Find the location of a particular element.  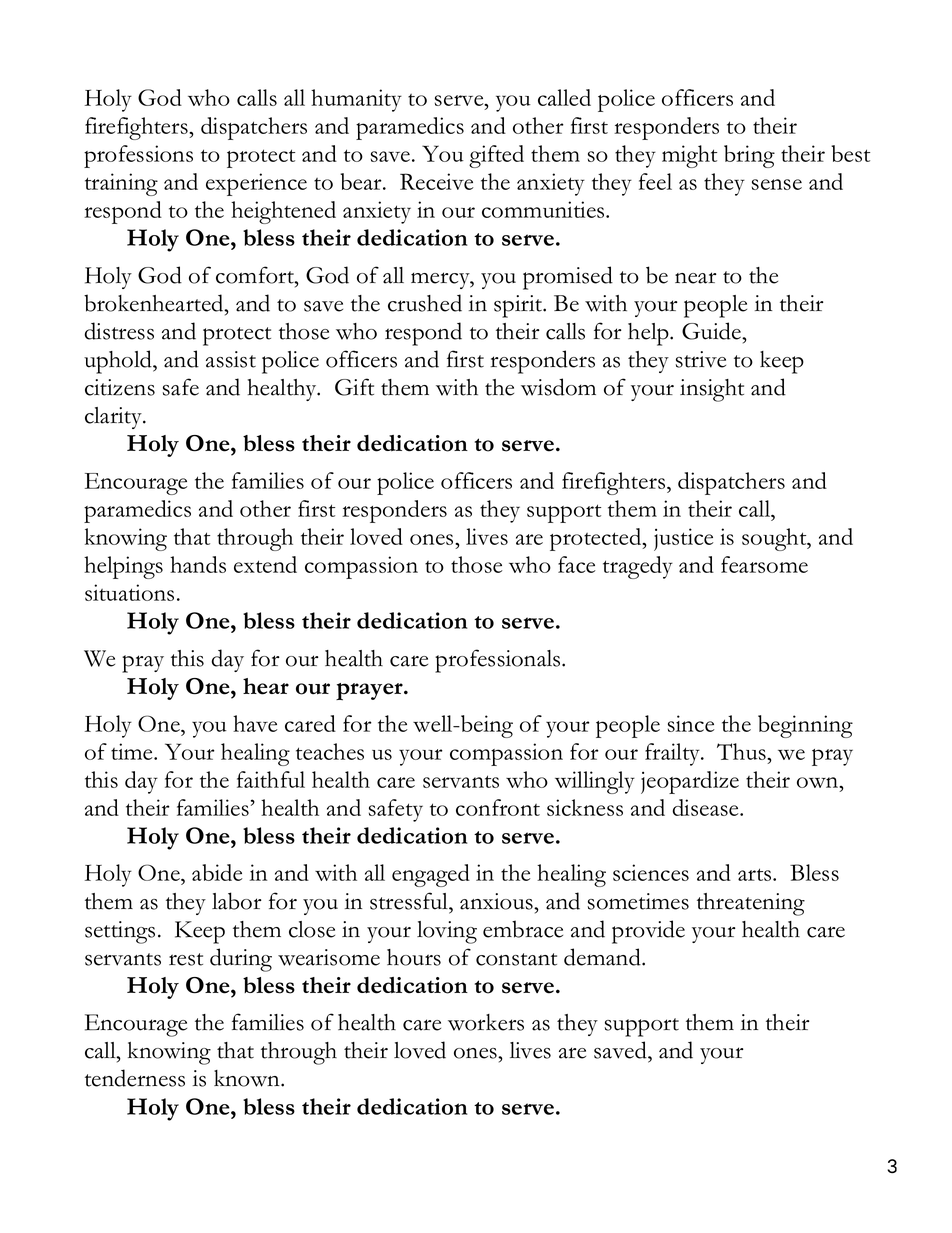

bring is located at coordinates (749, 156).
